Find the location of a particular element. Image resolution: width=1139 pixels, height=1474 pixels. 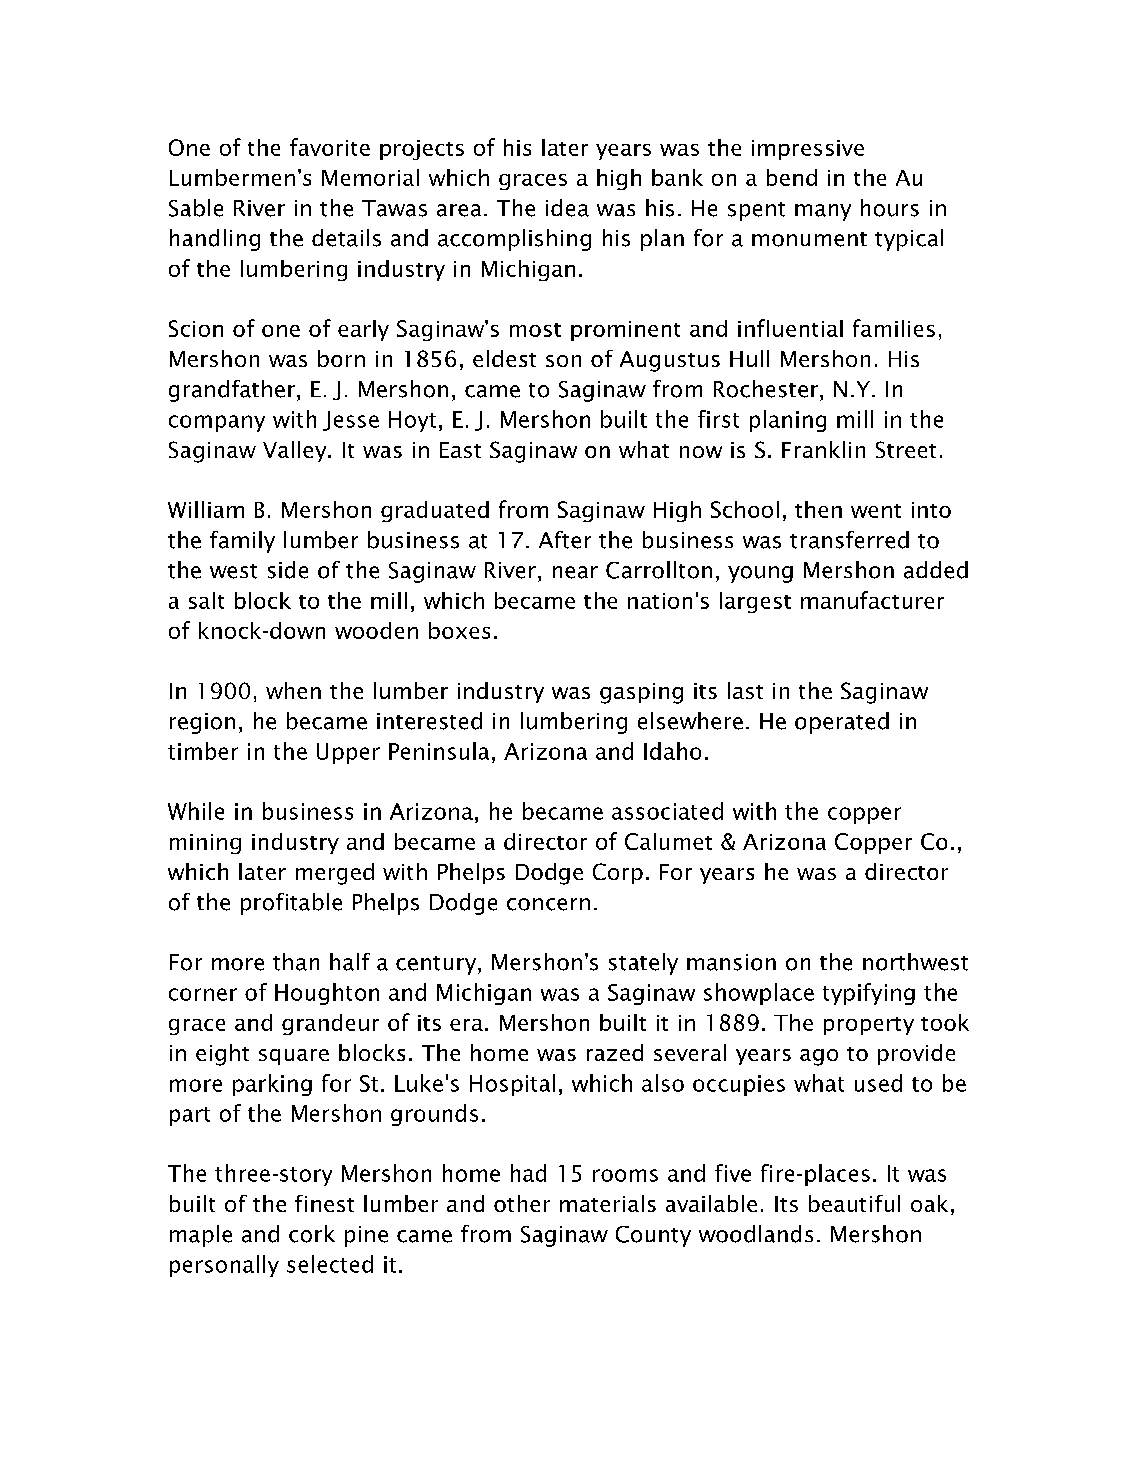

cork is located at coordinates (312, 1234).
